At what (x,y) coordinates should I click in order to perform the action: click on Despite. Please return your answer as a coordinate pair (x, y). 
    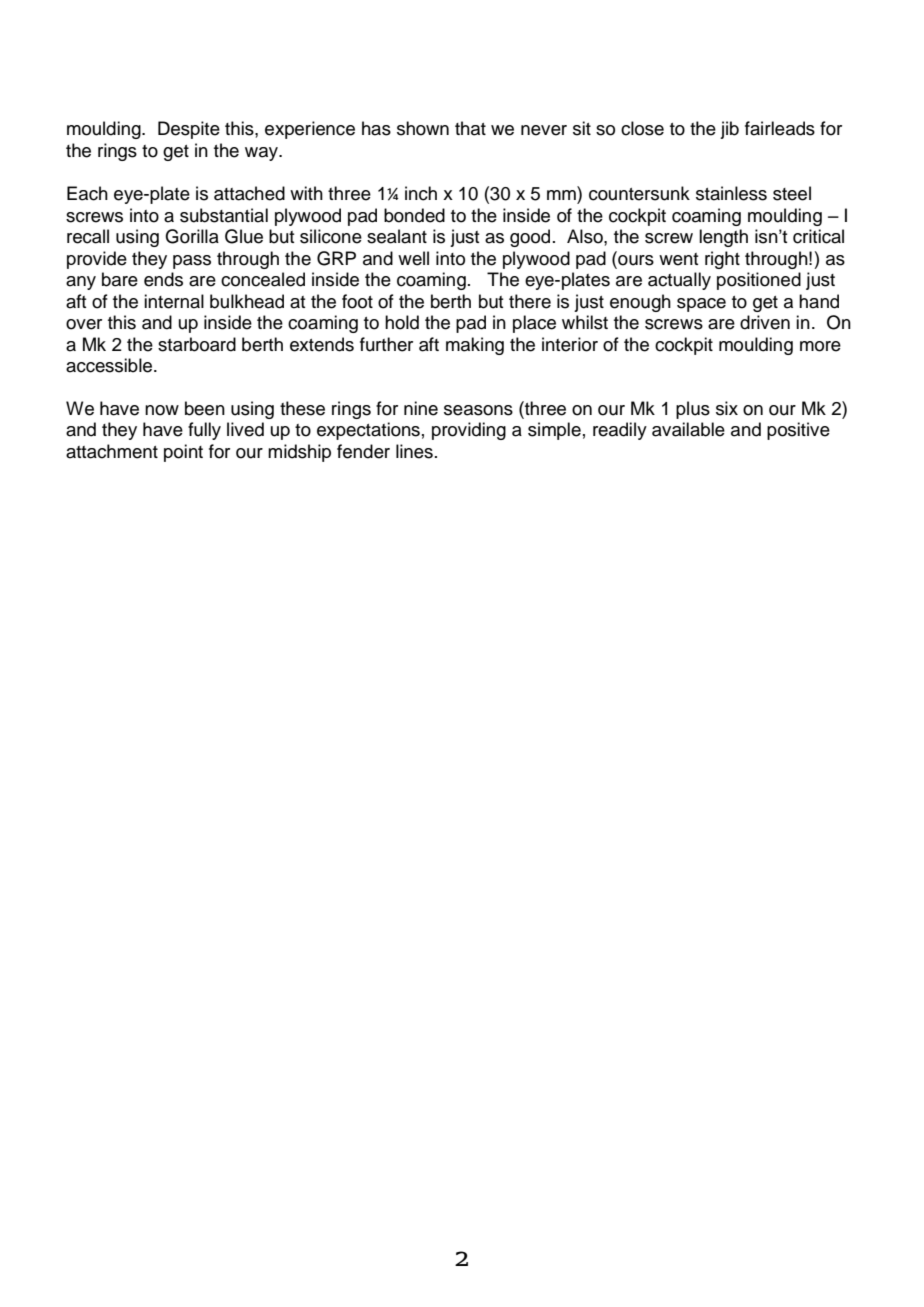
    Looking at the image, I should click on (189, 130).
